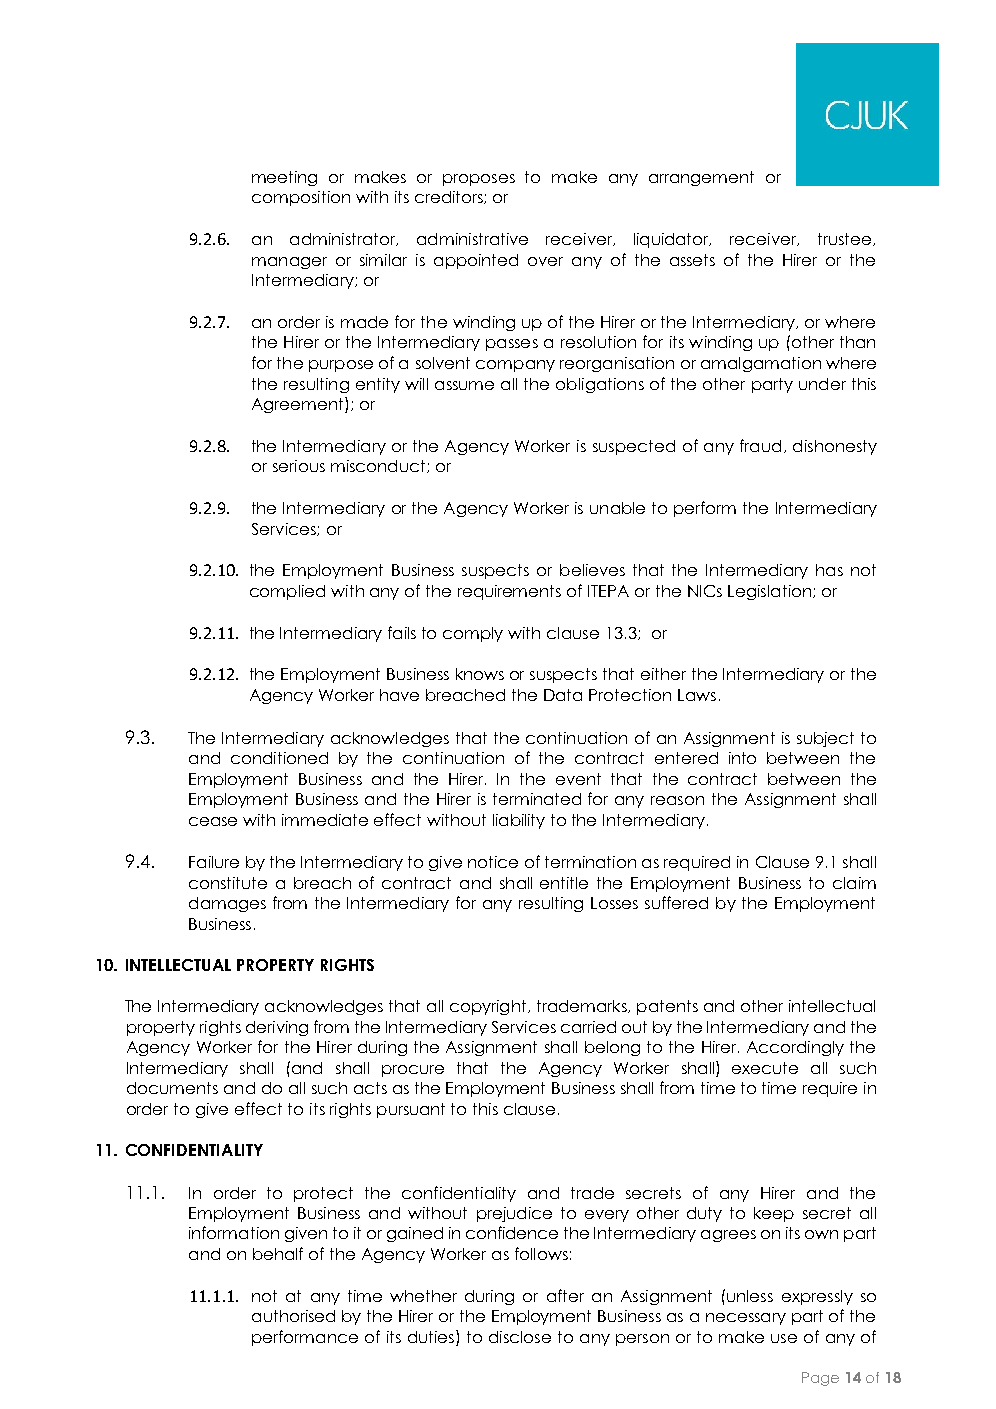 Image resolution: width=996 pixels, height=1409 pixels. Describe the element at coordinates (769, 592) in the screenshot. I see `Legislation` at that location.
